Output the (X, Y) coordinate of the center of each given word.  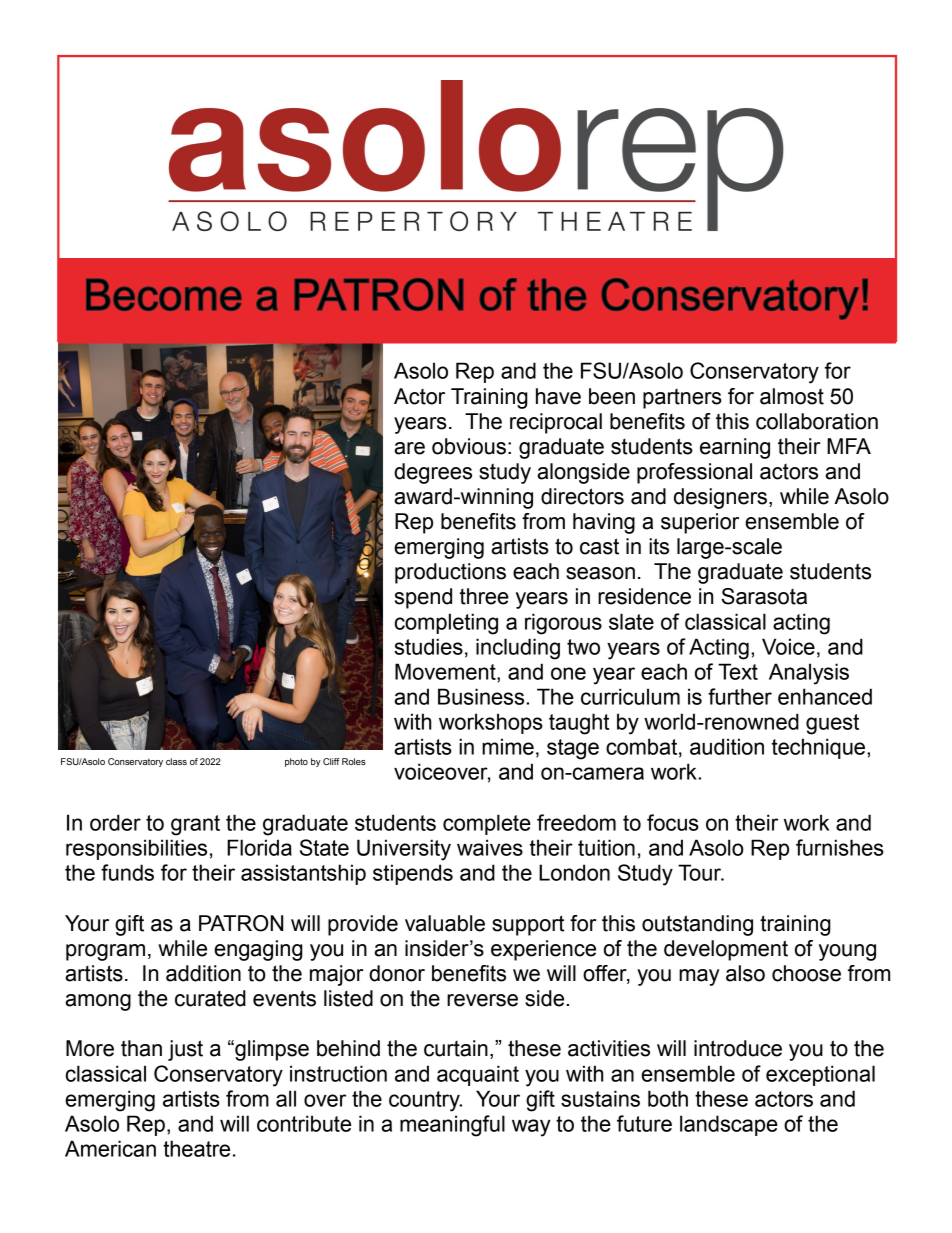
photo (296, 762)
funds (127, 872)
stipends (413, 874)
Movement (446, 671)
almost (792, 396)
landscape (729, 1125)
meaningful (452, 1126)
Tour (700, 872)
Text (738, 671)
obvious (469, 446)
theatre (196, 1148)
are (409, 448)
